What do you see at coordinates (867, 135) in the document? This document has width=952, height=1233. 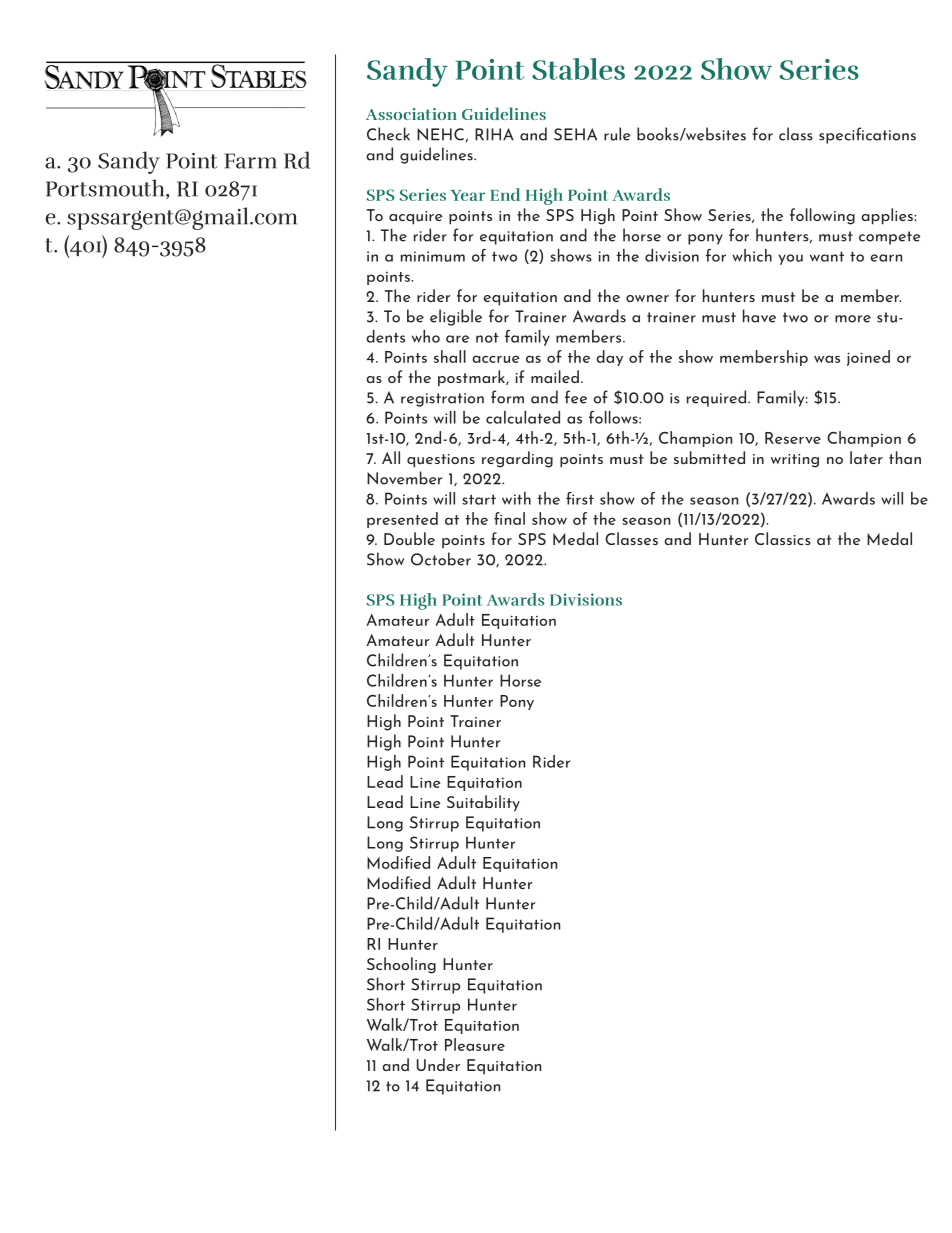 I see `specifications` at bounding box center [867, 135].
